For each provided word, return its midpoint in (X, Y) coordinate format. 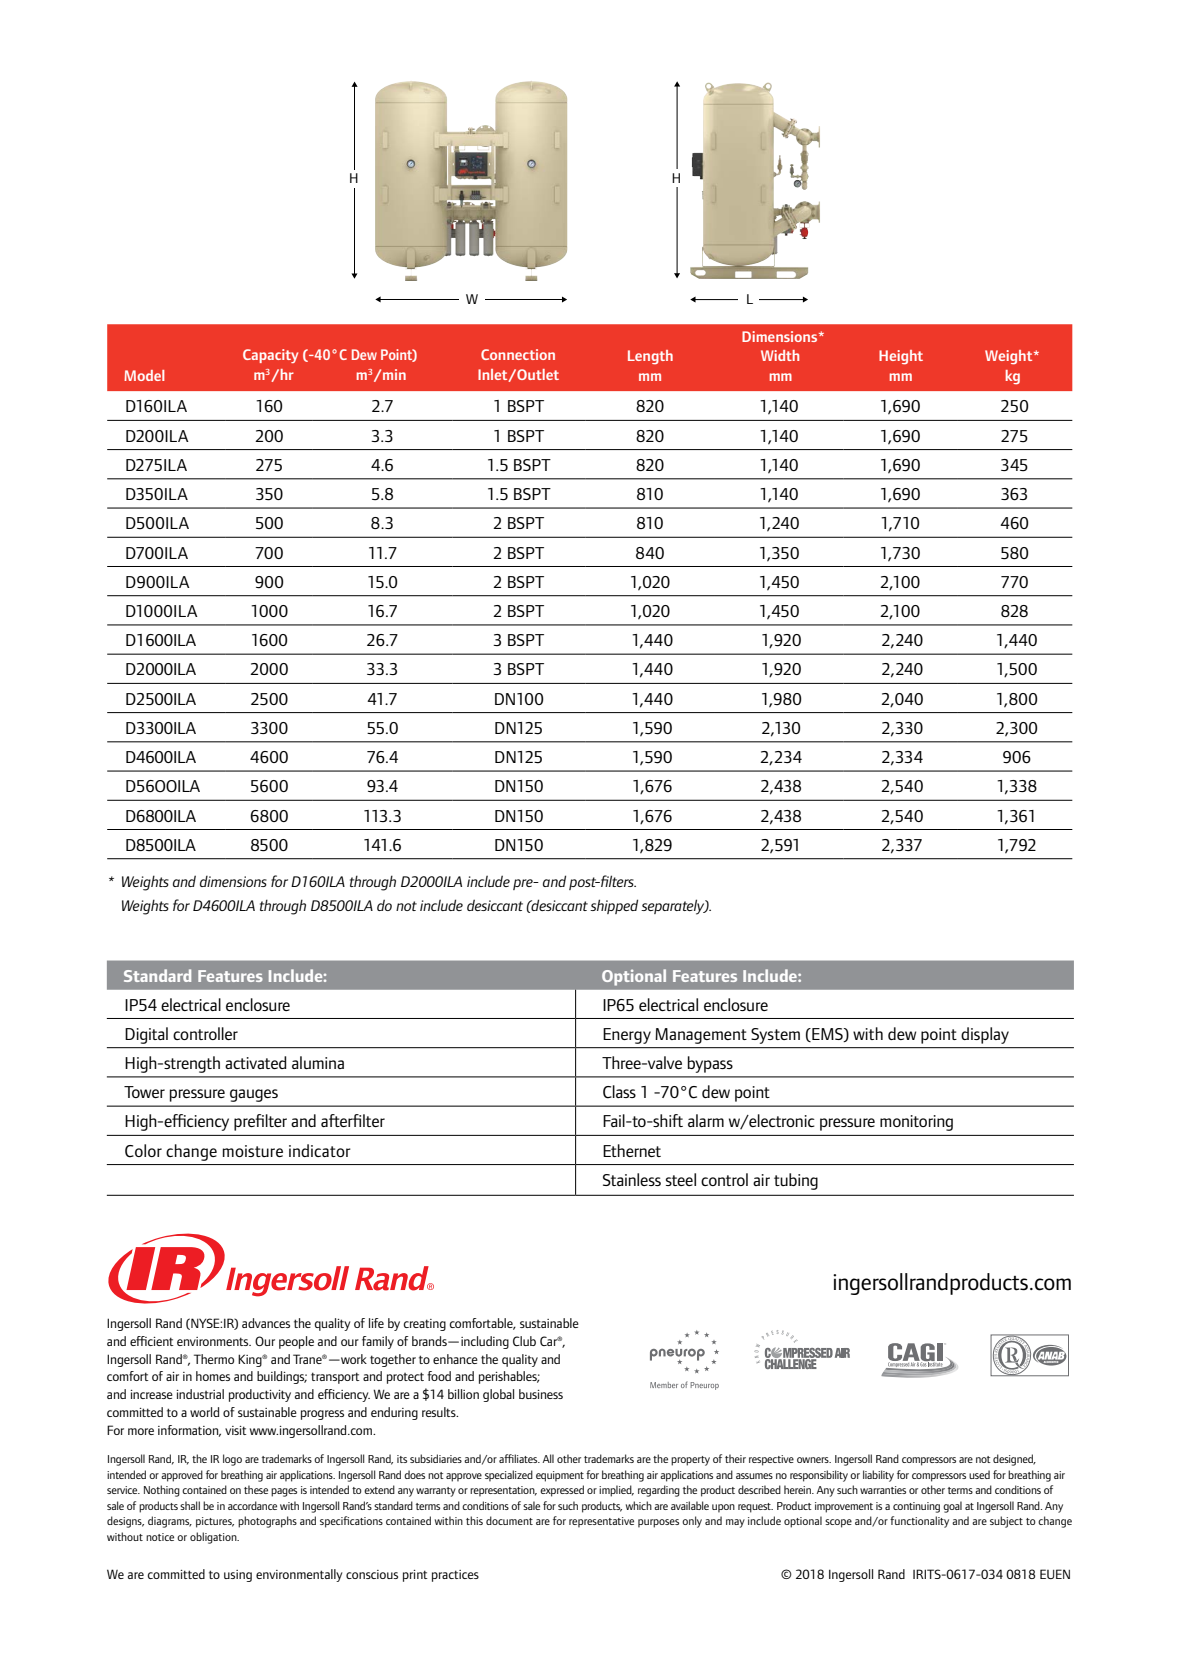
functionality (919, 1522)
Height (901, 357)
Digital (146, 1035)
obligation (214, 1538)
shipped (614, 906)
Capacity (270, 356)
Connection (518, 354)
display (985, 1035)
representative (601, 1522)
